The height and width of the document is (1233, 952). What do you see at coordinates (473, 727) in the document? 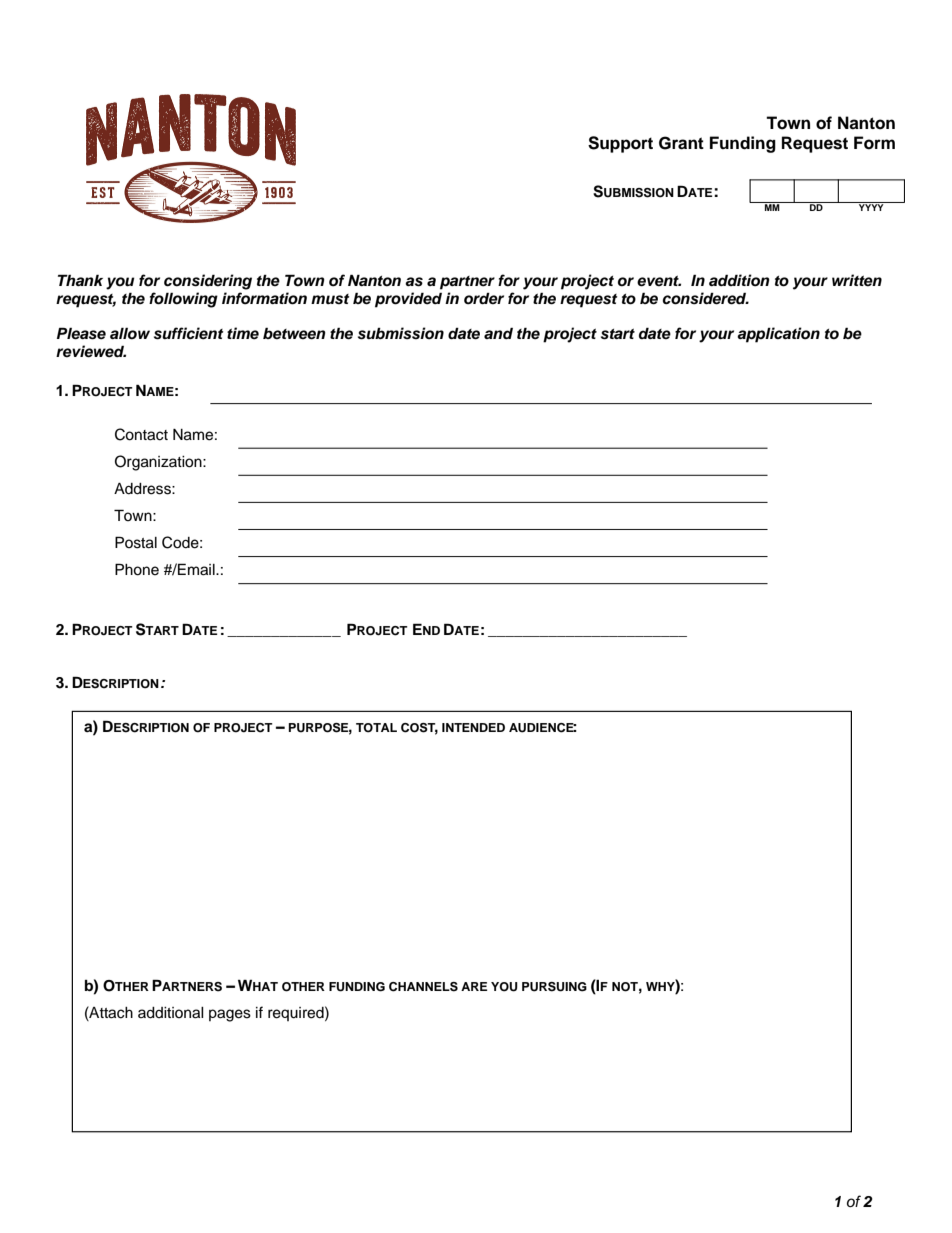
I see `INTENDED` at bounding box center [473, 727].
